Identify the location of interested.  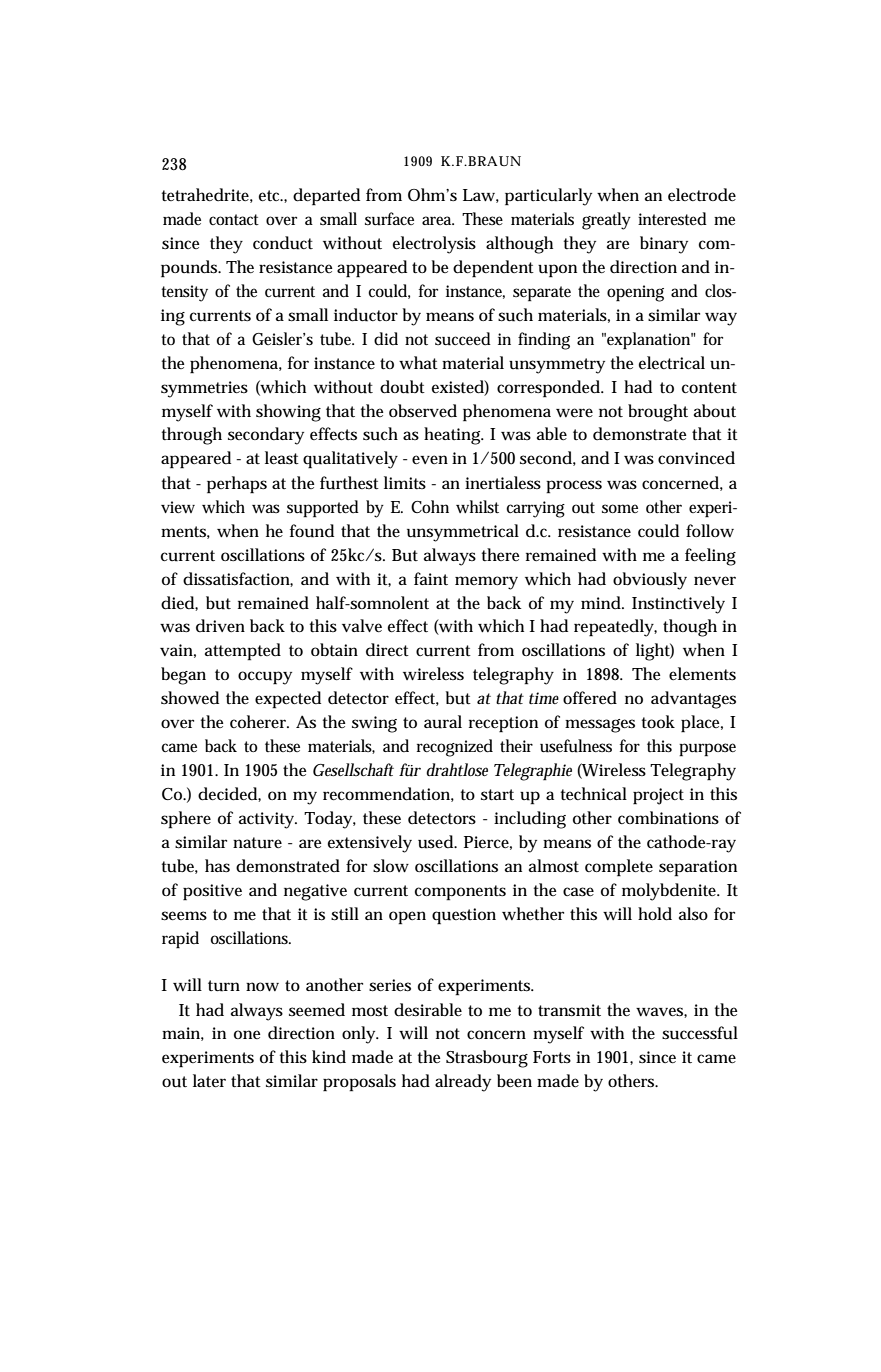
(672, 219).
